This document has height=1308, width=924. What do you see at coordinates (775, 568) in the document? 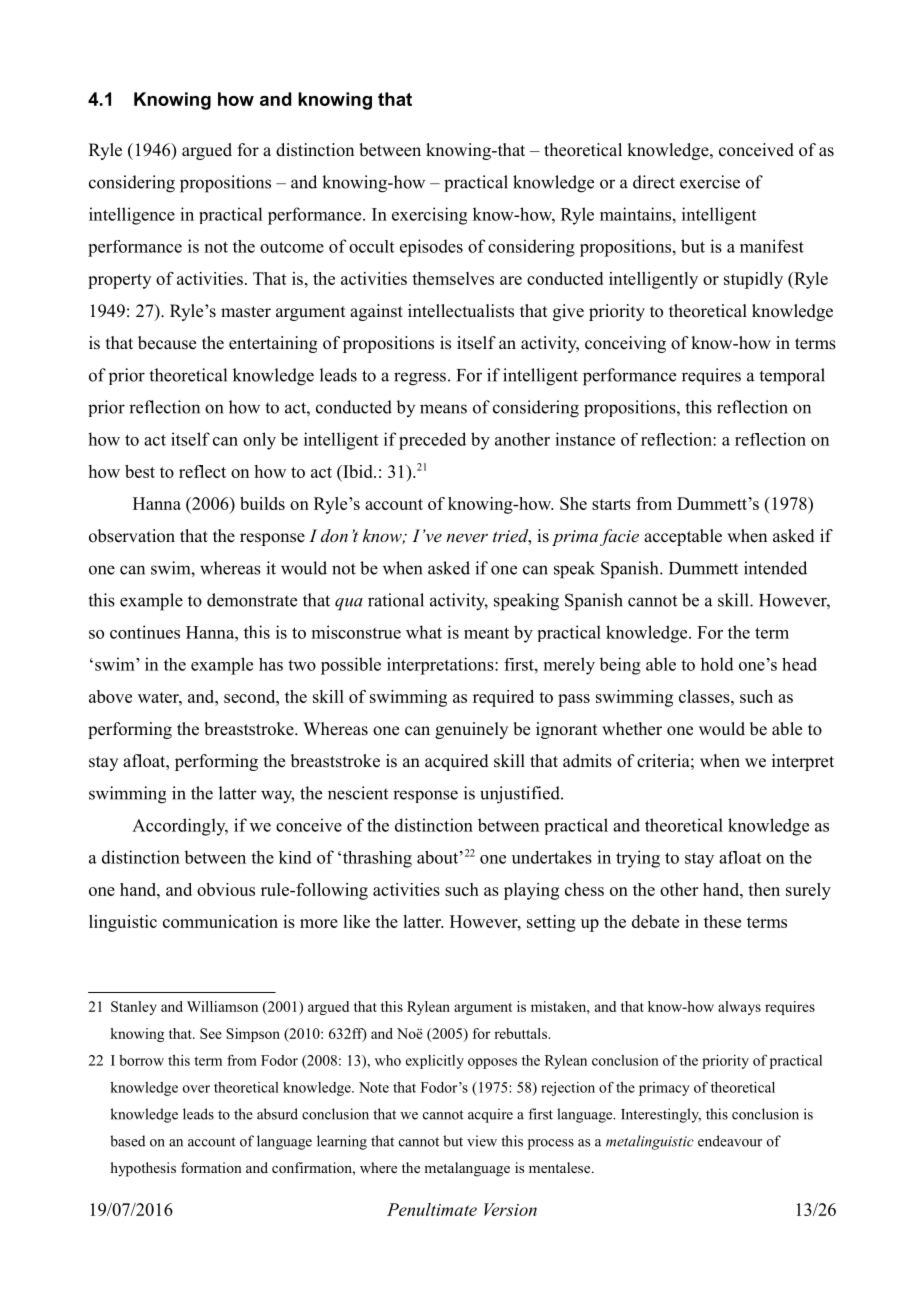
I see `intended` at bounding box center [775, 568].
